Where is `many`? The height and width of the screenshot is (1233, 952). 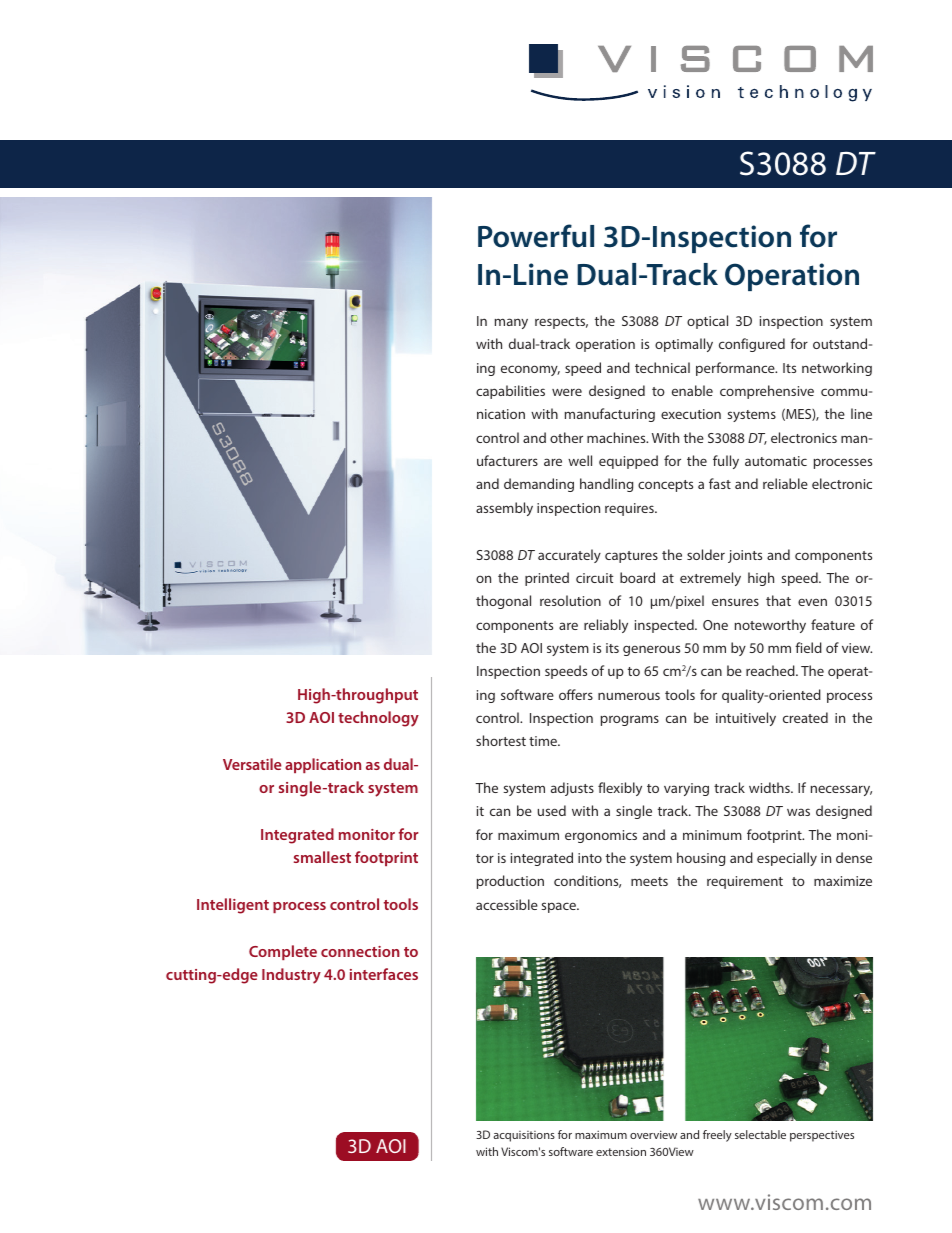 many is located at coordinates (511, 323).
